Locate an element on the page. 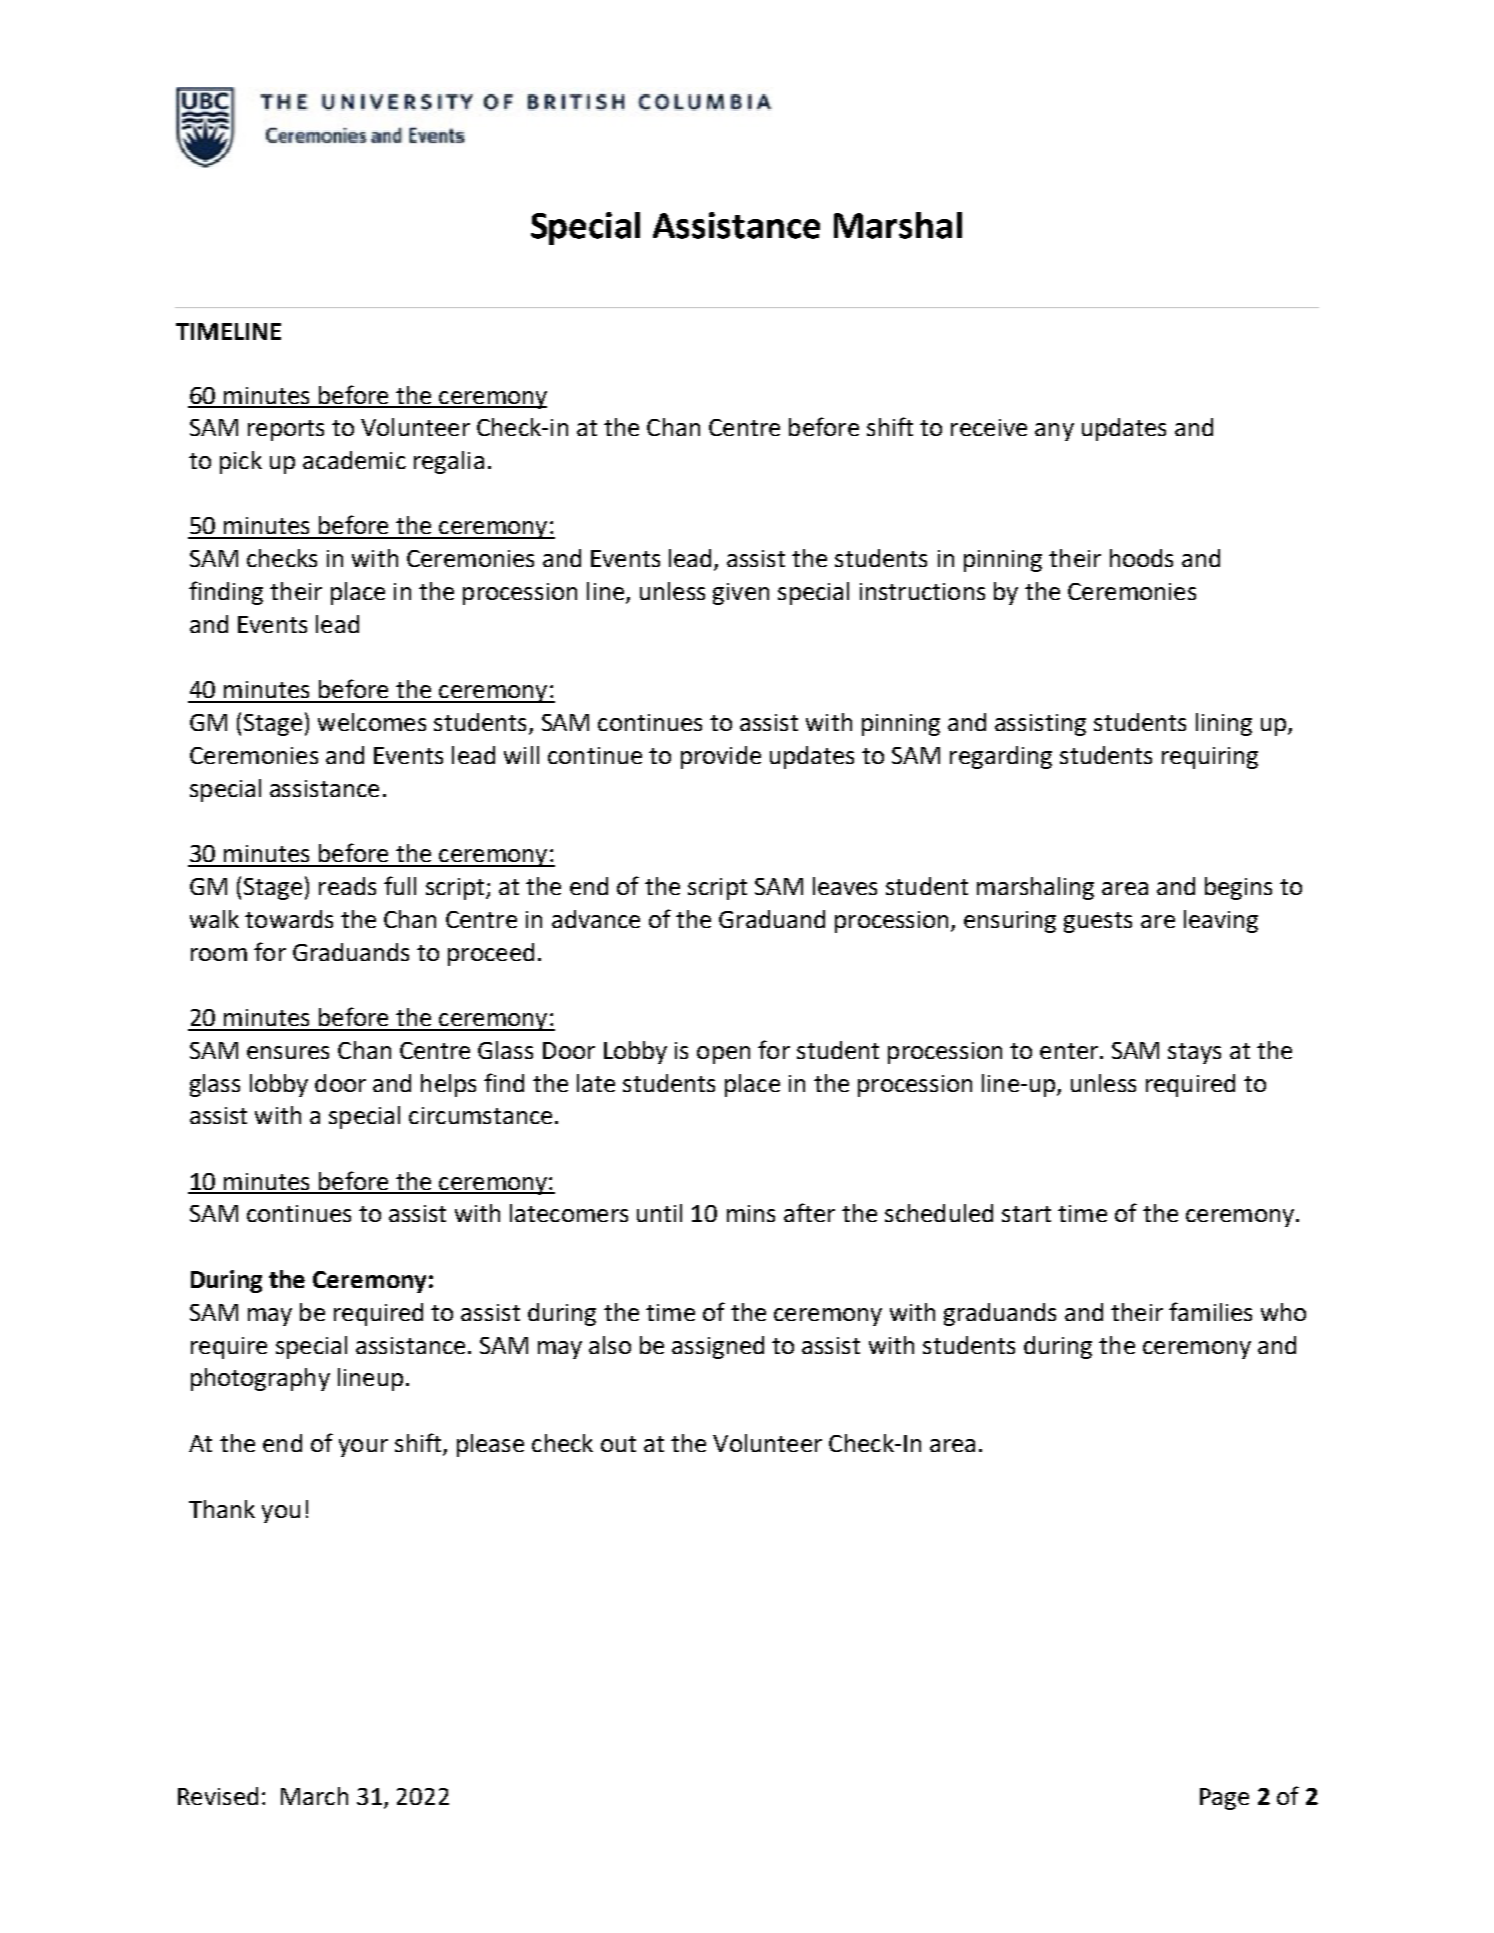 The width and height of the document is (1494, 1933). any is located at coordinates (1054, 432).
